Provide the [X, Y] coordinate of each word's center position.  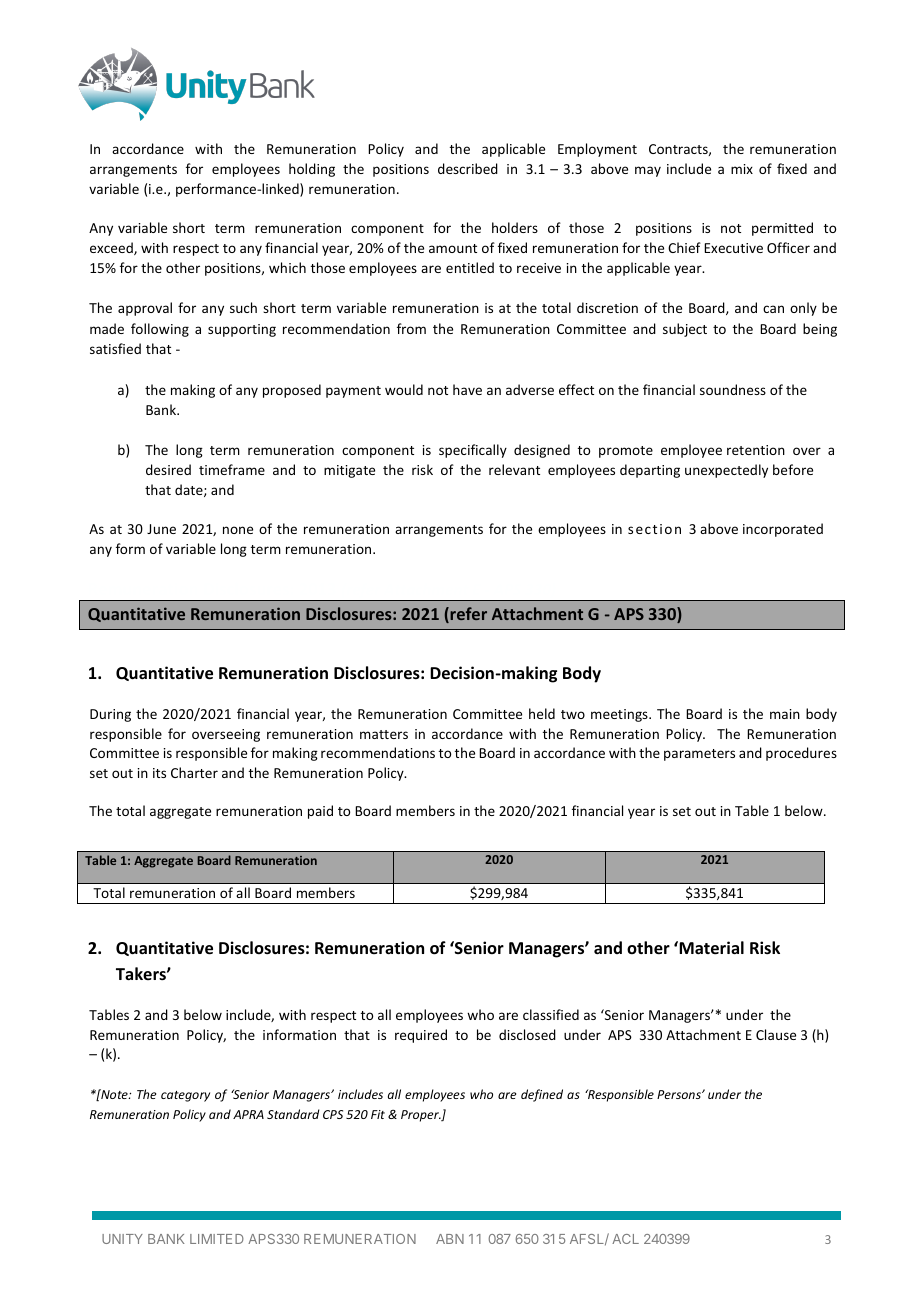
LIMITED [217, 1239]
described [468, 168]
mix [742, 169]
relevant [514, 469]
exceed [112, 248]
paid [320, 812]
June [161, 529]
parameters [699, 755]
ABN [450, 1239]
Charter [194, 772]
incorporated [783, 530]
